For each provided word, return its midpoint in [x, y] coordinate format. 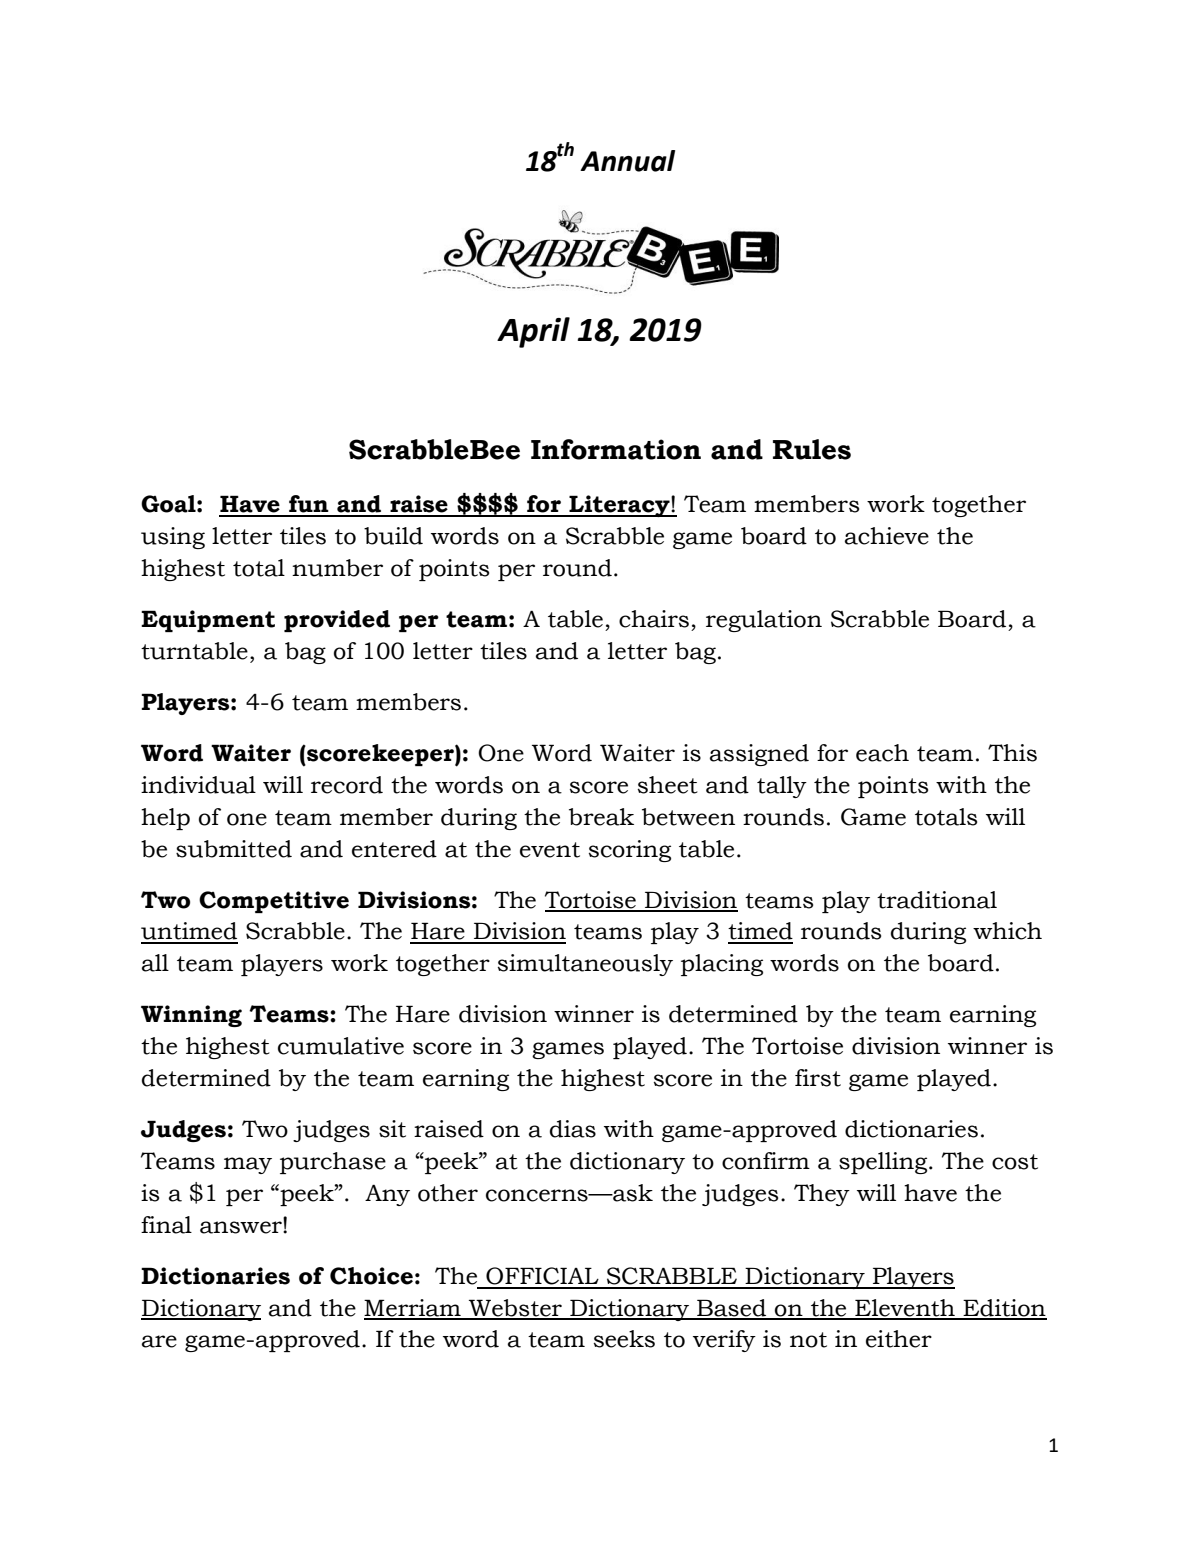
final [166, 1225]
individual [198, 785]
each [882, 753]
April [533, 332]
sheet [668, 785]
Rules [812, 449]
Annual [627, 161]
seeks [624, 1339]
